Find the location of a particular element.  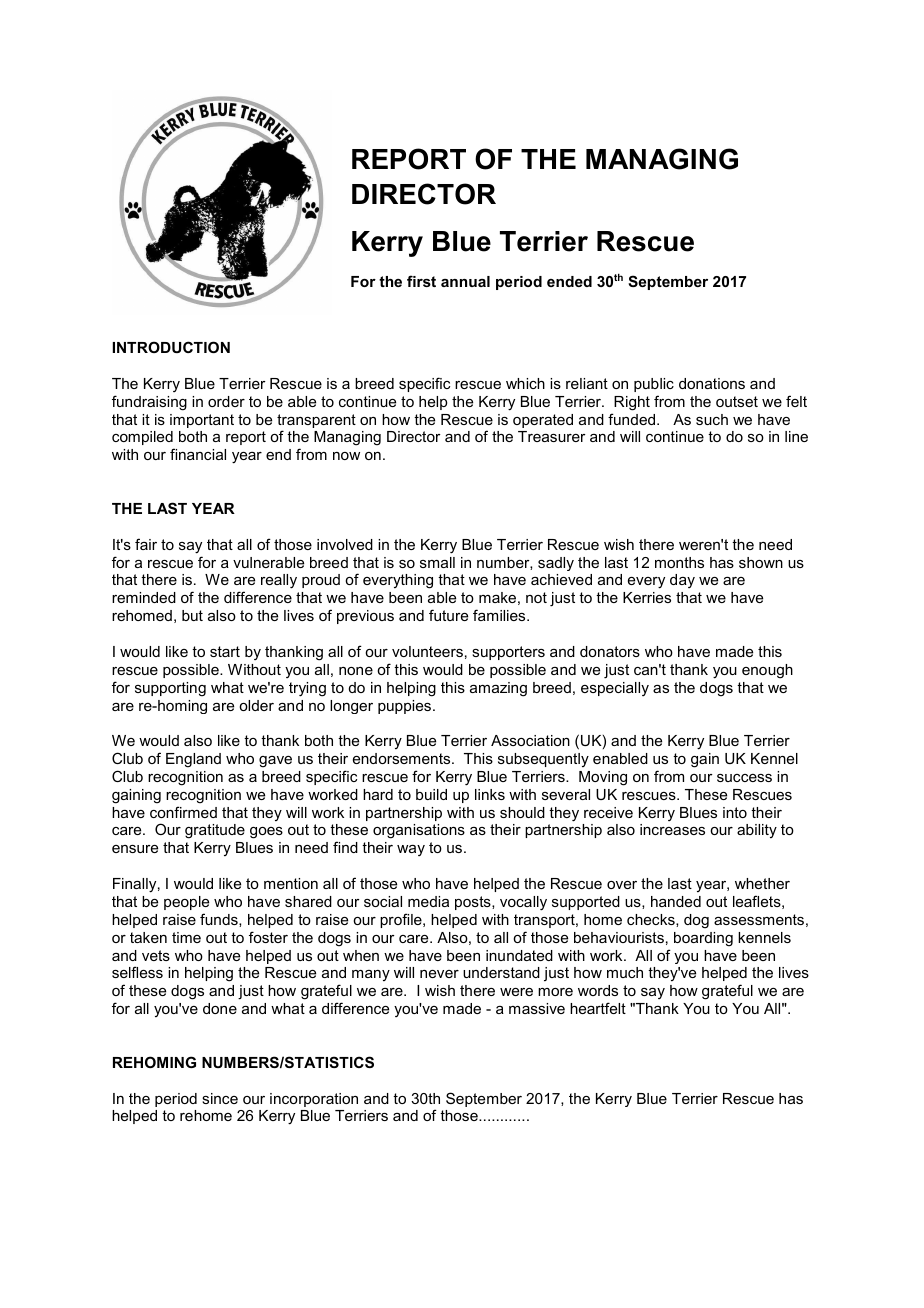

annual is located at coordinates (465, 281).
